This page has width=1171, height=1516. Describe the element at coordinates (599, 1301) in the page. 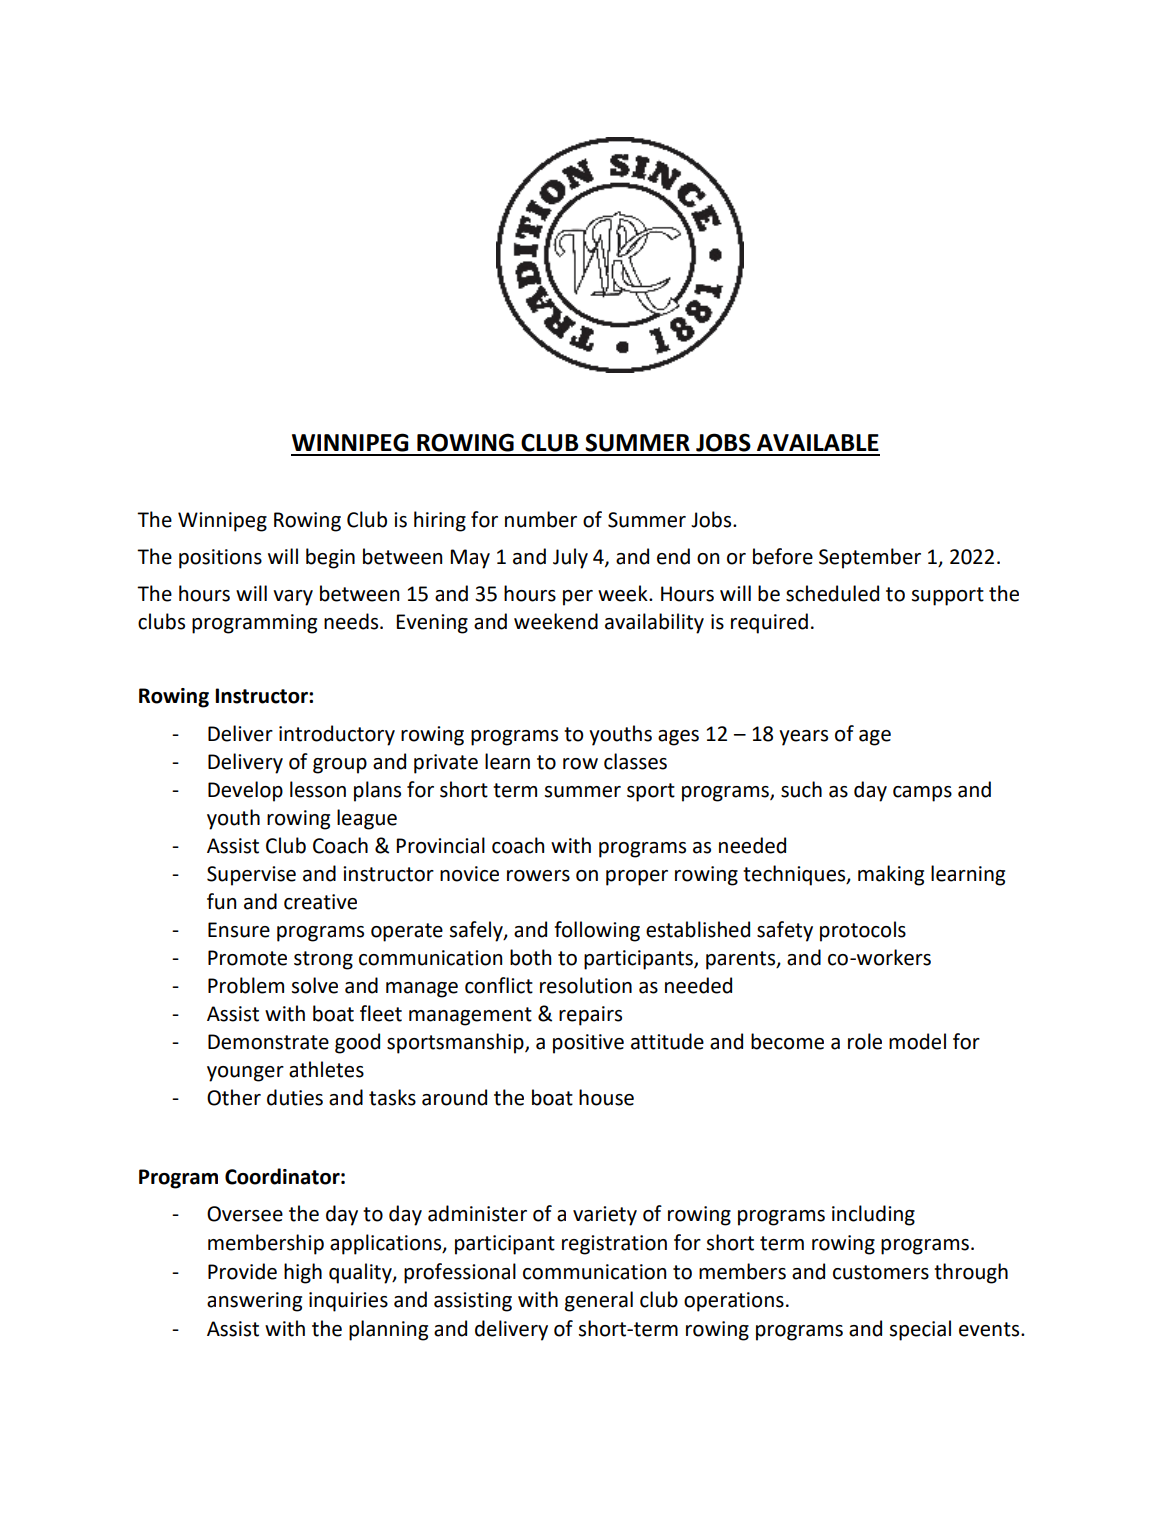

I see `general` at that location.
